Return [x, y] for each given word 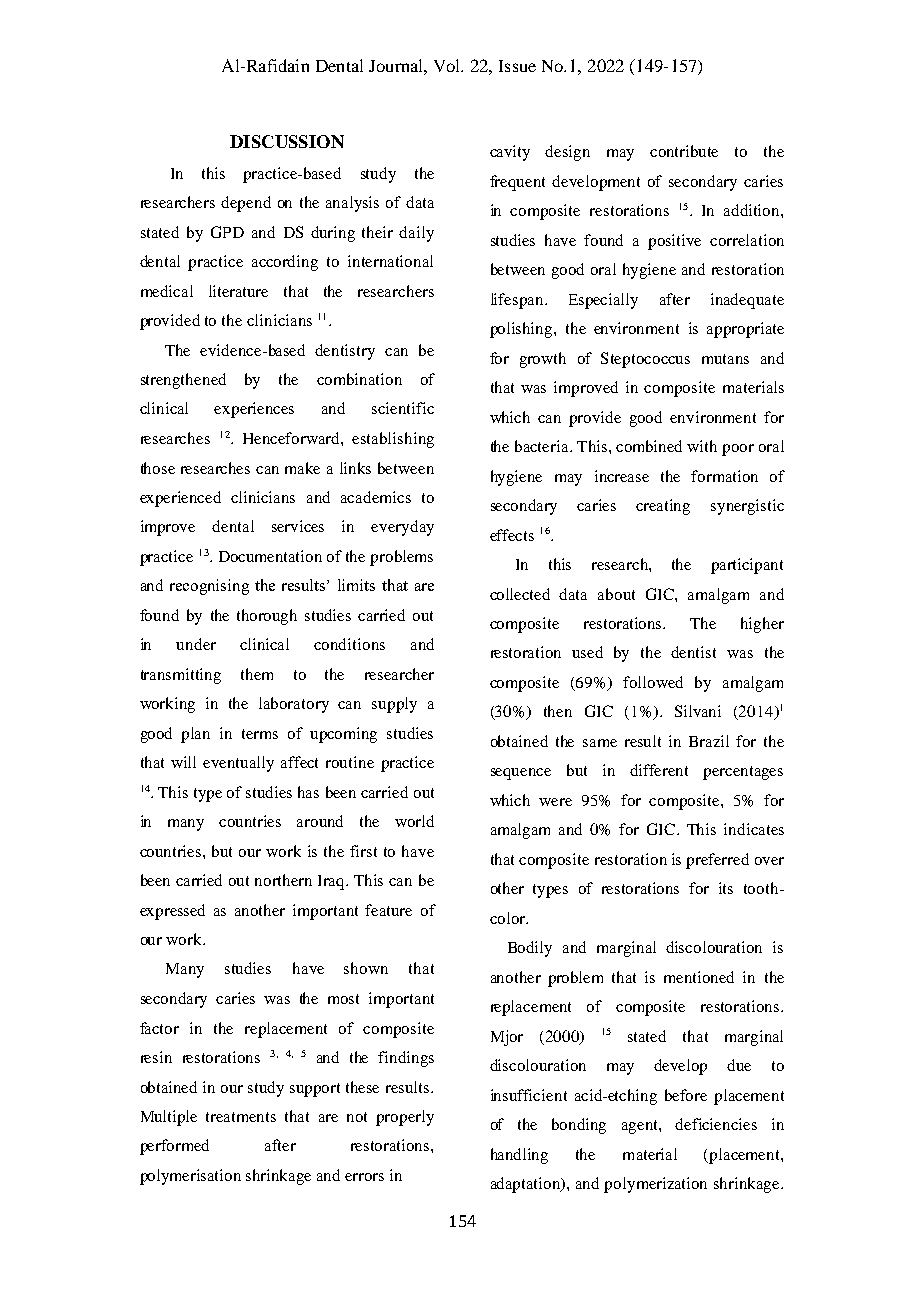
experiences [254, 410]
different [659, 770]
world [414, 821]
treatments [241, 1117]
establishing [393, 440]
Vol [448, 65]
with [702, 446]
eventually [238, 764]
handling [519, 1156]
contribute [684, 151]
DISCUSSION [287, 141]
